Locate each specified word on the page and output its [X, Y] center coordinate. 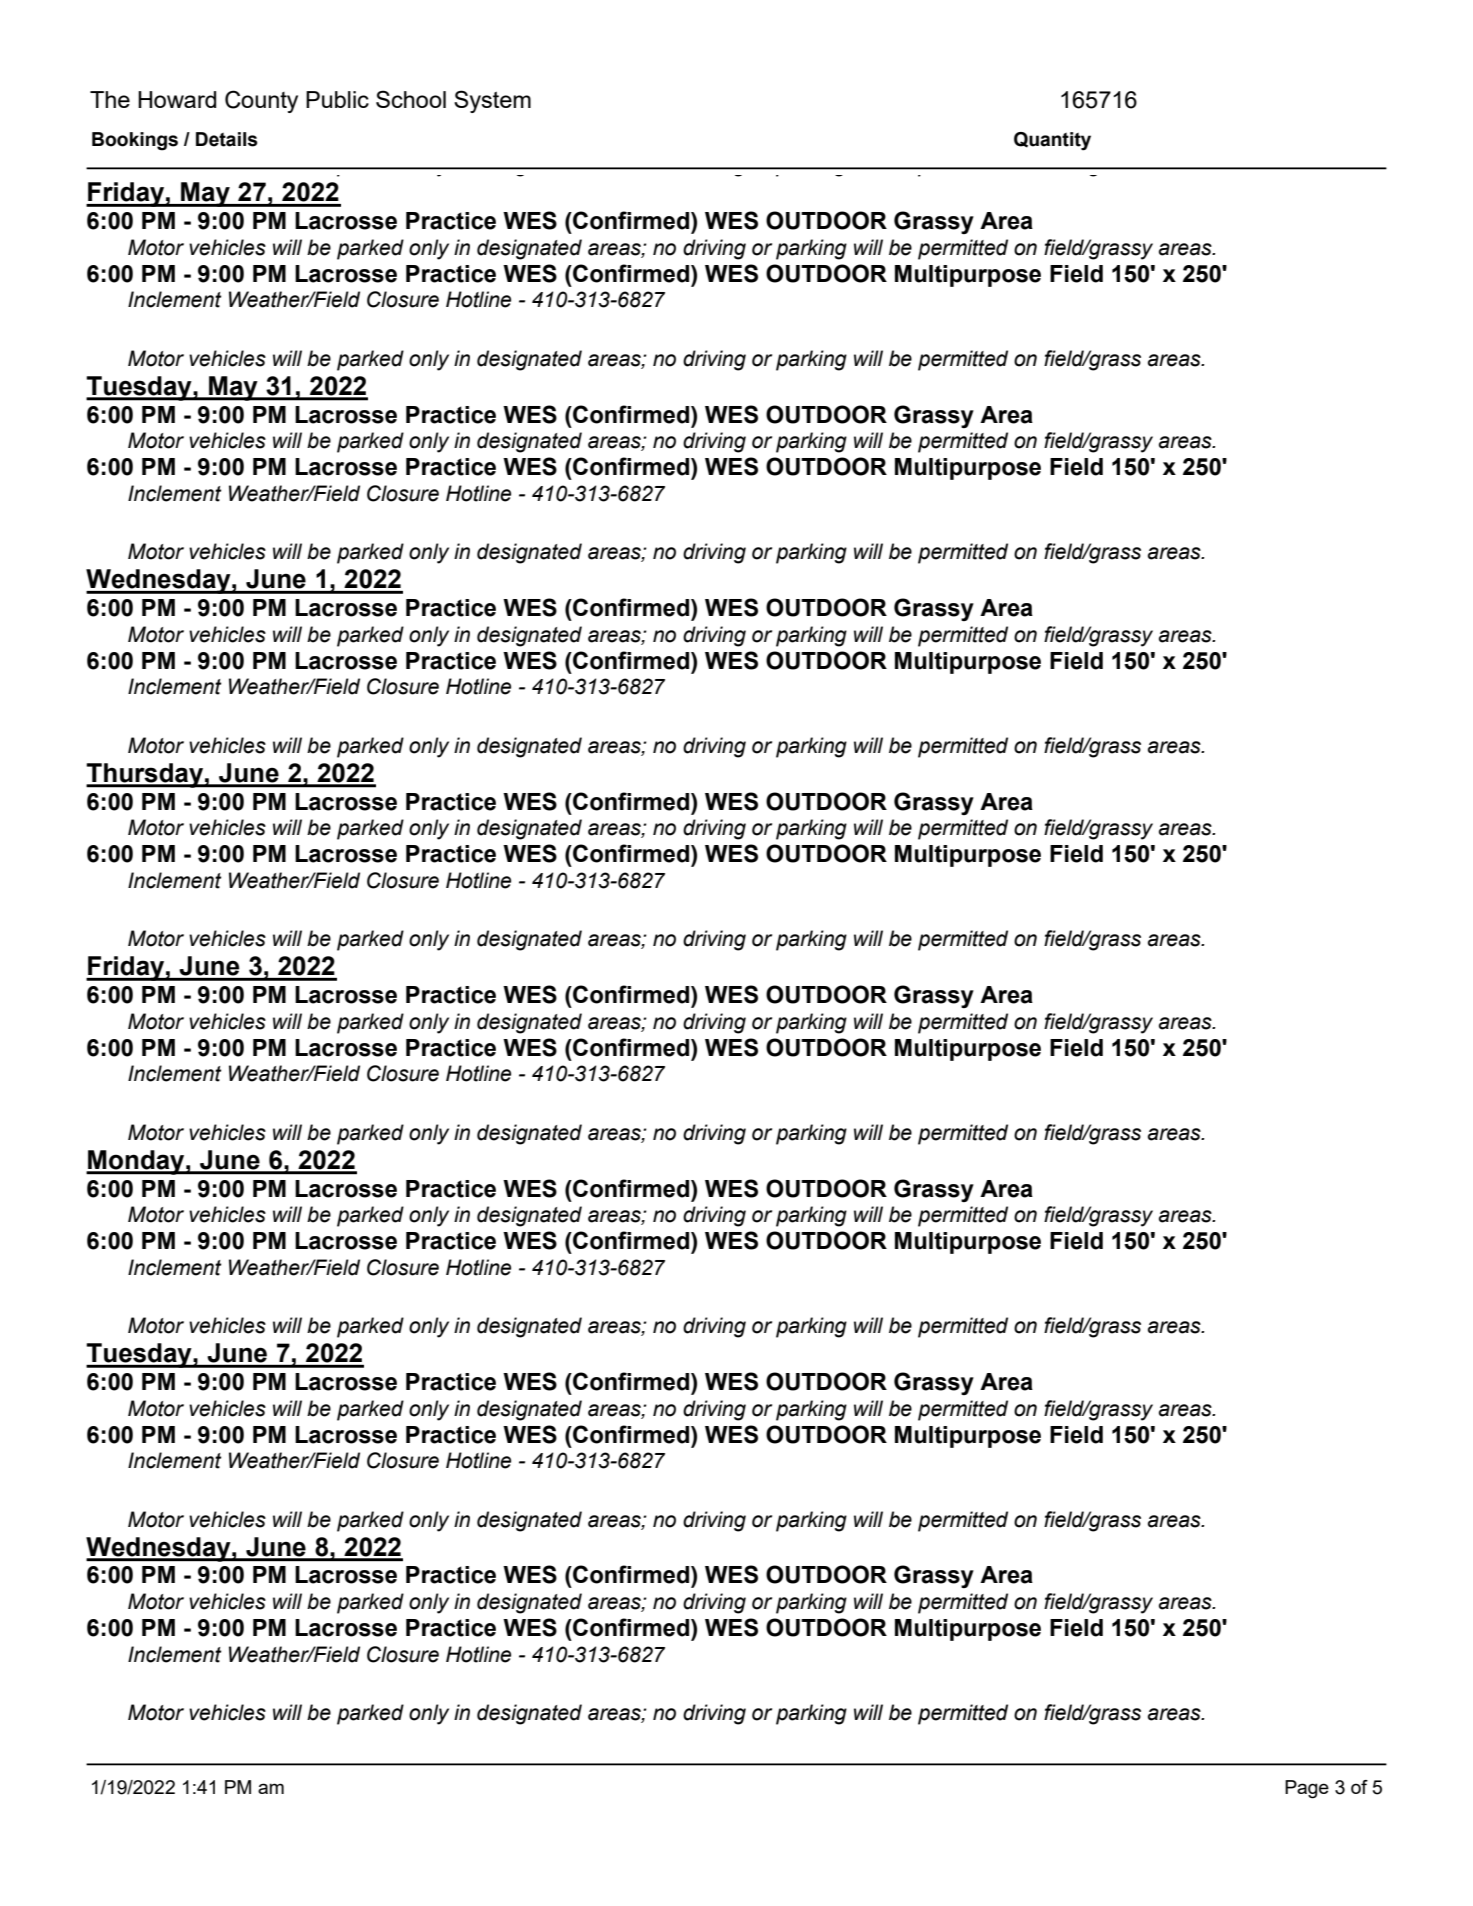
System [492, 101]
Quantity [1052, 141]
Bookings [135, 141]
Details [227, 139]
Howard [177, 99]
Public [337, 99]
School [411, 99]
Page [1307, 1789]
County [261, 101]
